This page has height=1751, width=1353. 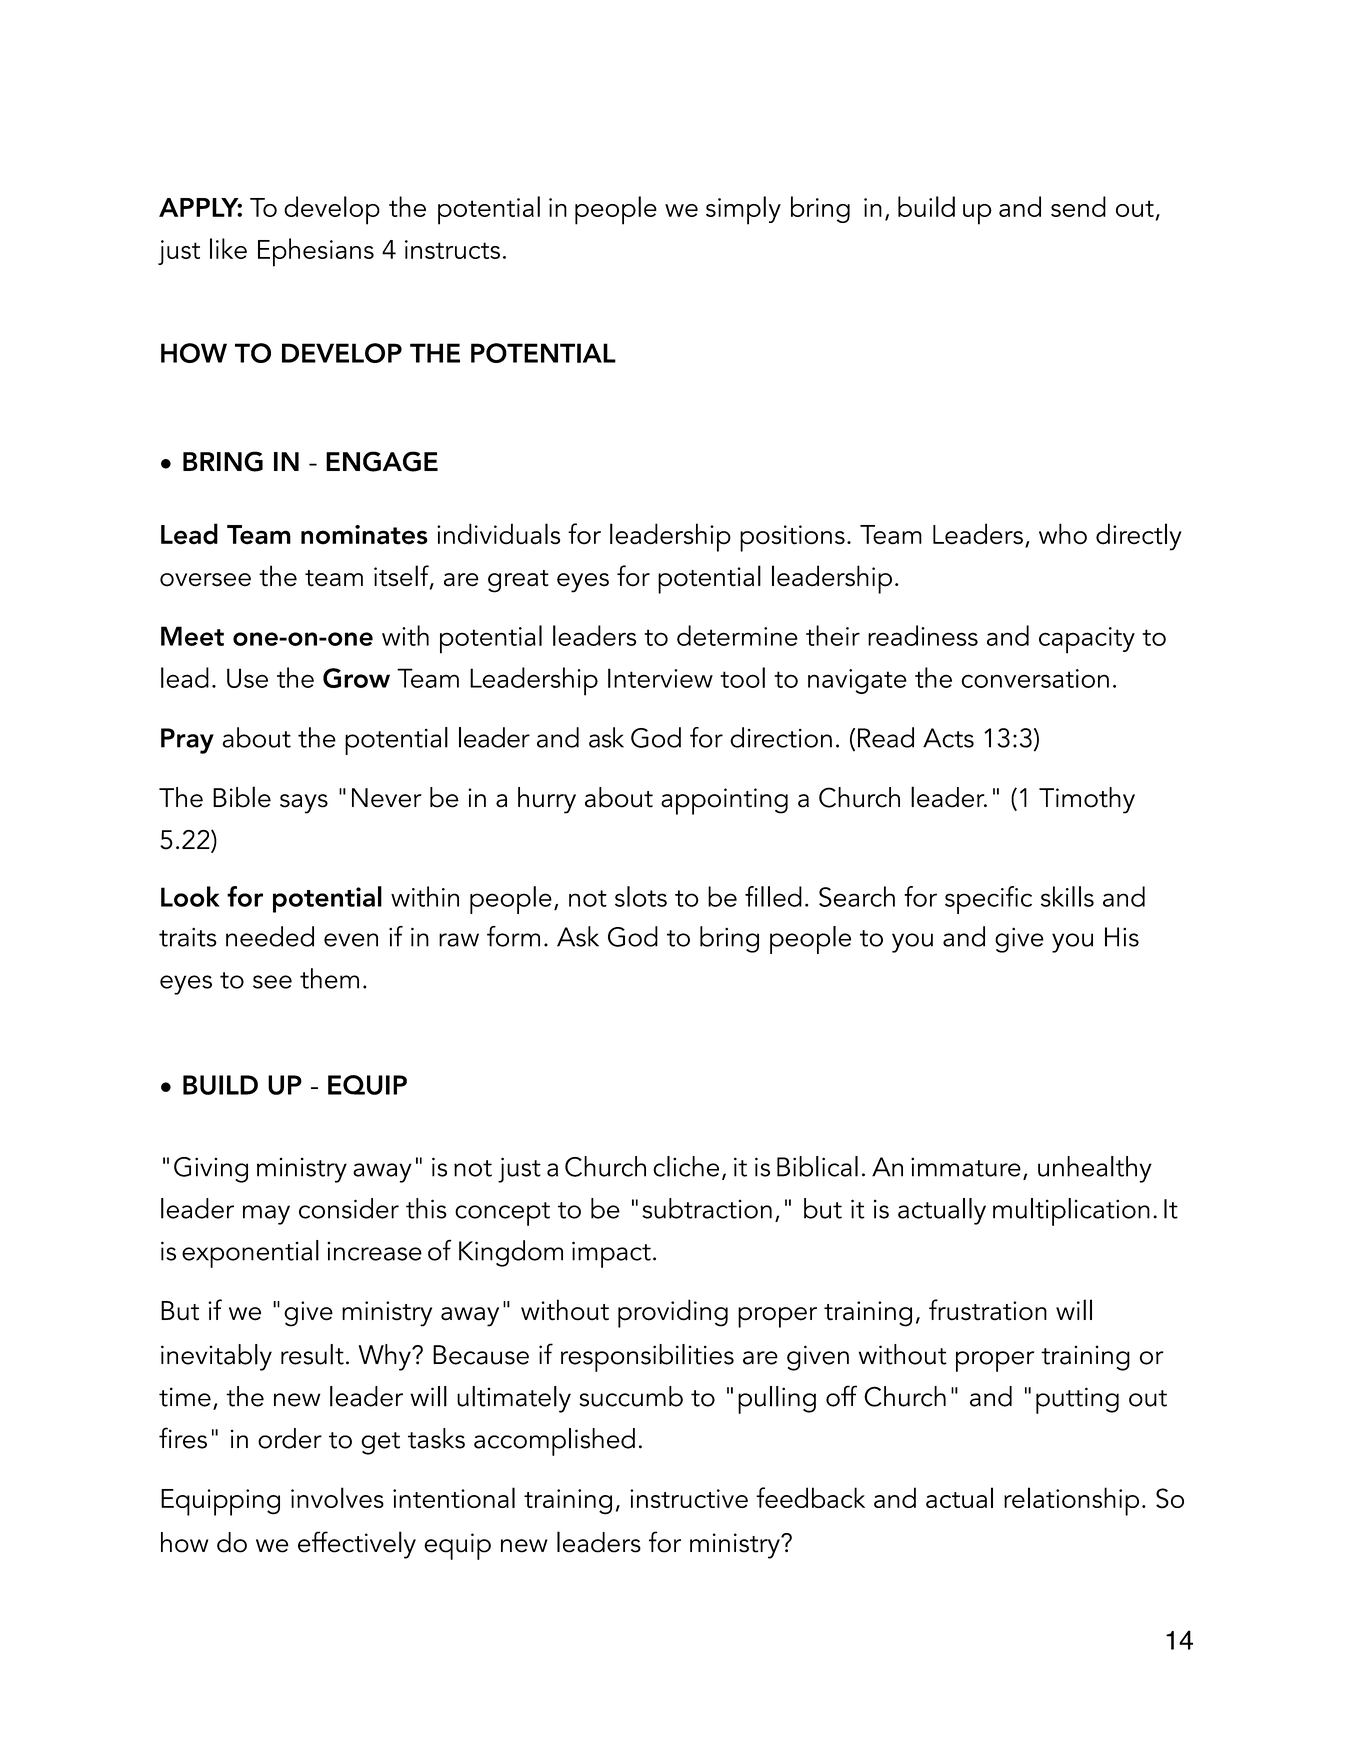 What do you see at coordinates (988, 900) in the page?
I see `specific` at bounding box center [988, 900].
